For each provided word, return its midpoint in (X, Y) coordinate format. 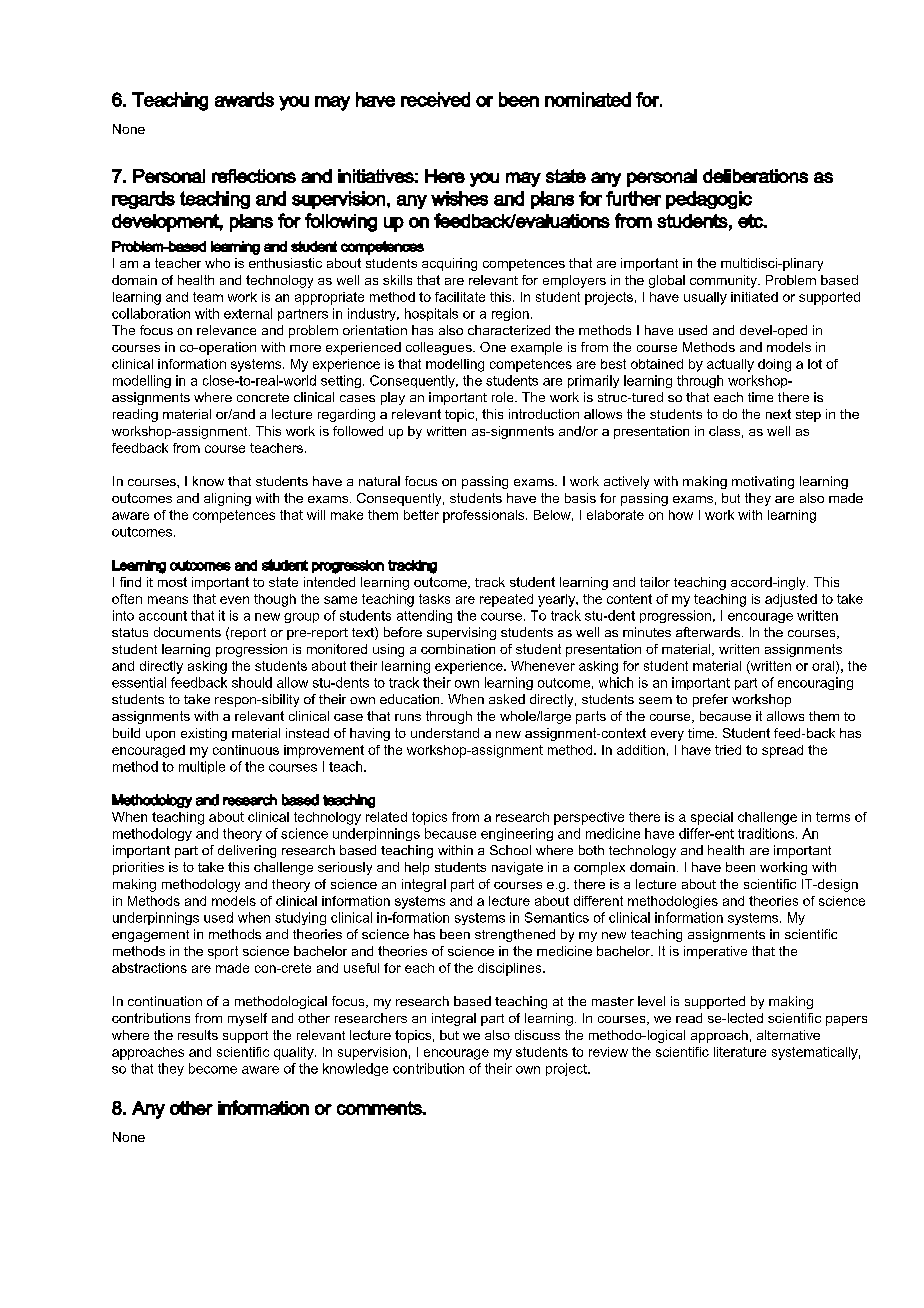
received (435, 99)
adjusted (791, 600)
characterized (509, 330)
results (198, 1035)
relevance (226, 330)
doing (774, 365)
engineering (517, 834)
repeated (506, 600)
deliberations (755, 176)
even (234, 600)
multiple (202, 767)
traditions (766, 833)
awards (244, 99)
